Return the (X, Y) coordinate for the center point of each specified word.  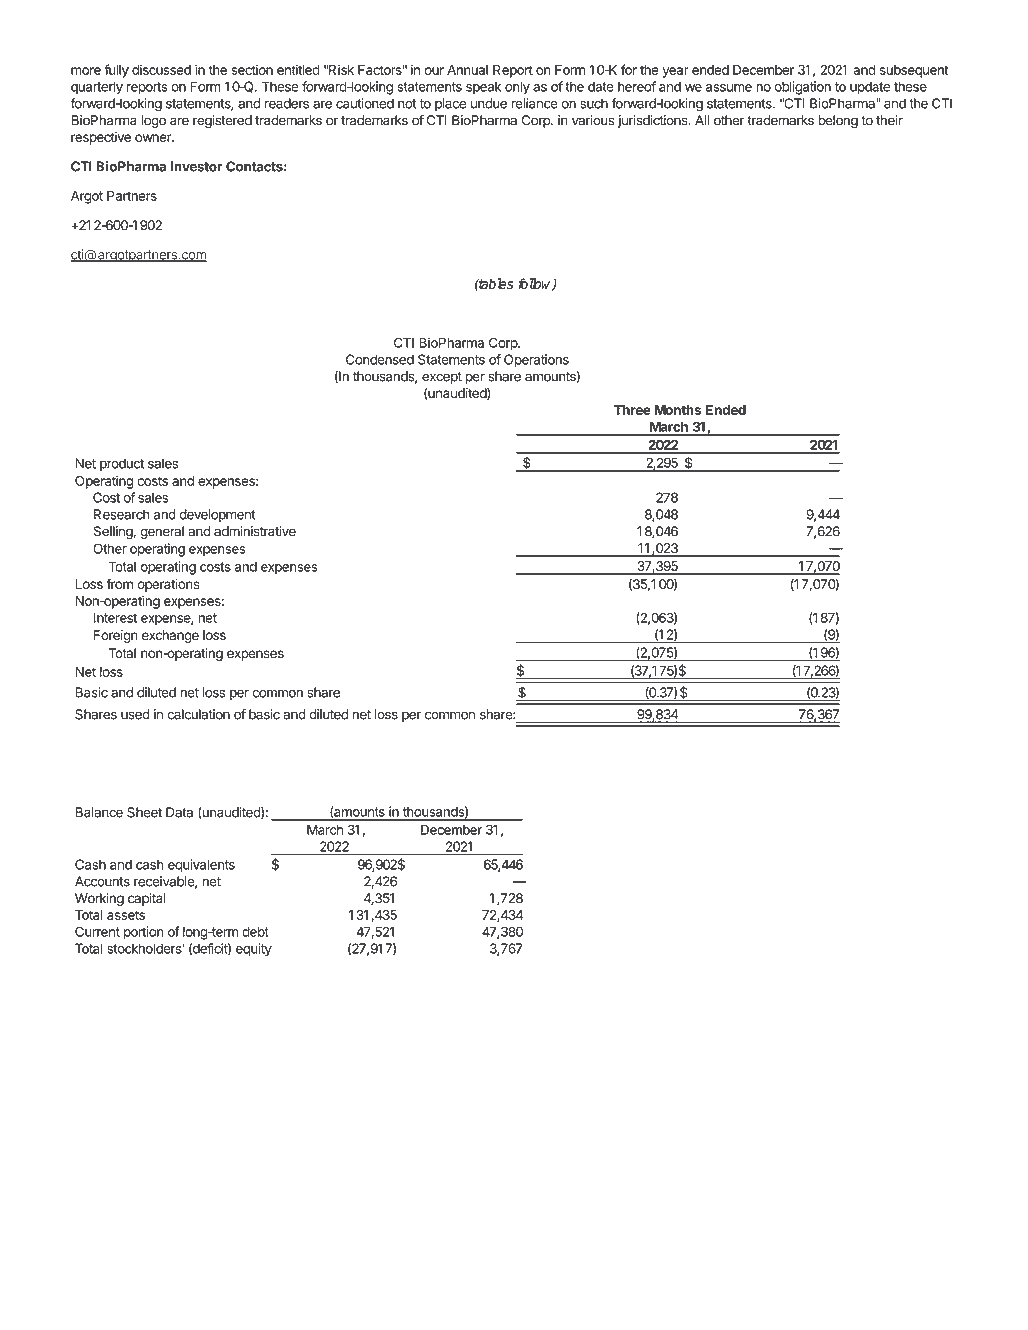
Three (632, 410)
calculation (199, 714)
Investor (196, 166)
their (889, 120)
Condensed (380, 359)
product (122, 464)
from (120, 583)
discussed (161, 69)
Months (677, 410)
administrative (255, 531)
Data (179, 812)
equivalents (201, 866)
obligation (803, 88)
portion (143, 933)
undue (489, 103)
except (442, 378)
